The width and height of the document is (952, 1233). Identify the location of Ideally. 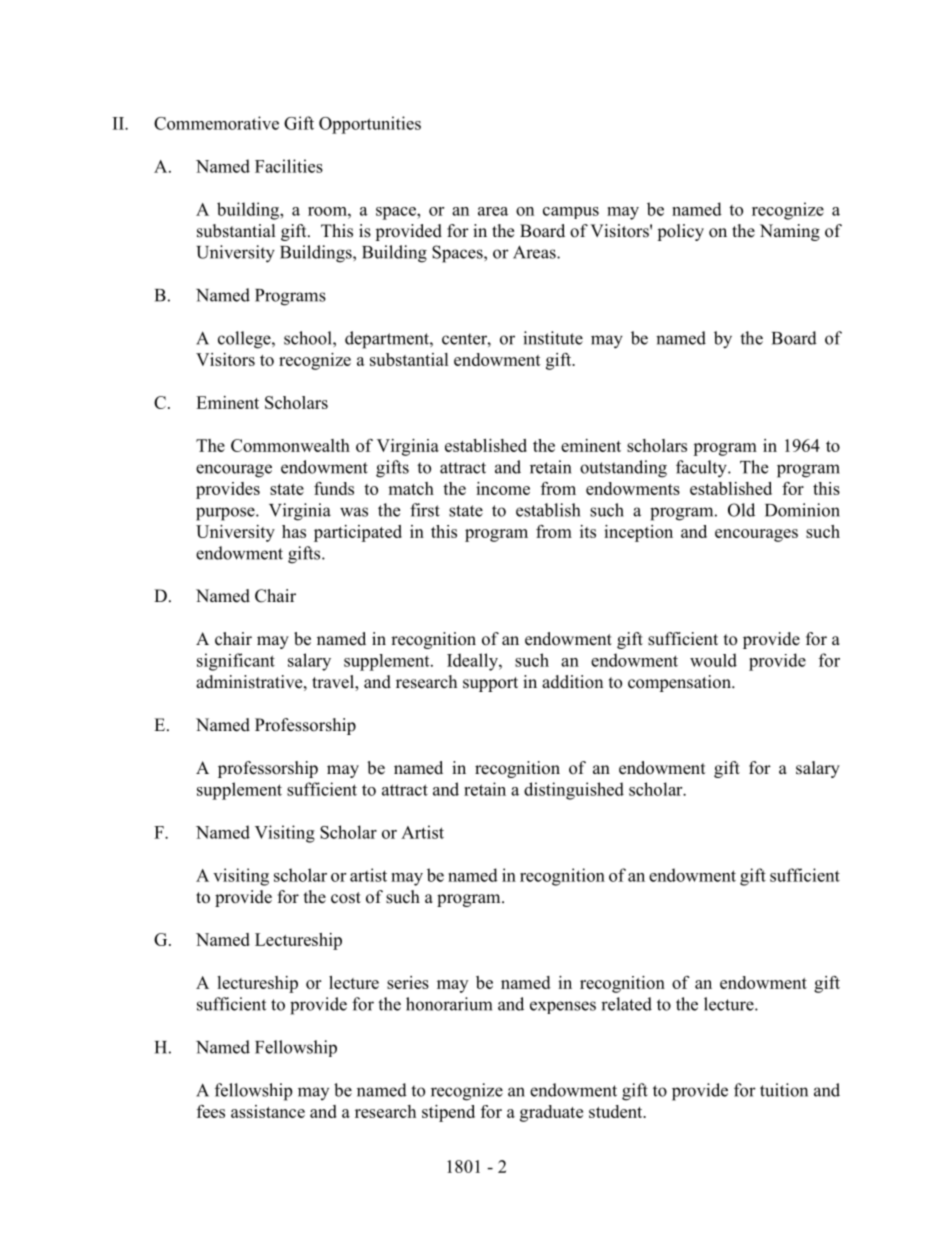
(473, 662).
